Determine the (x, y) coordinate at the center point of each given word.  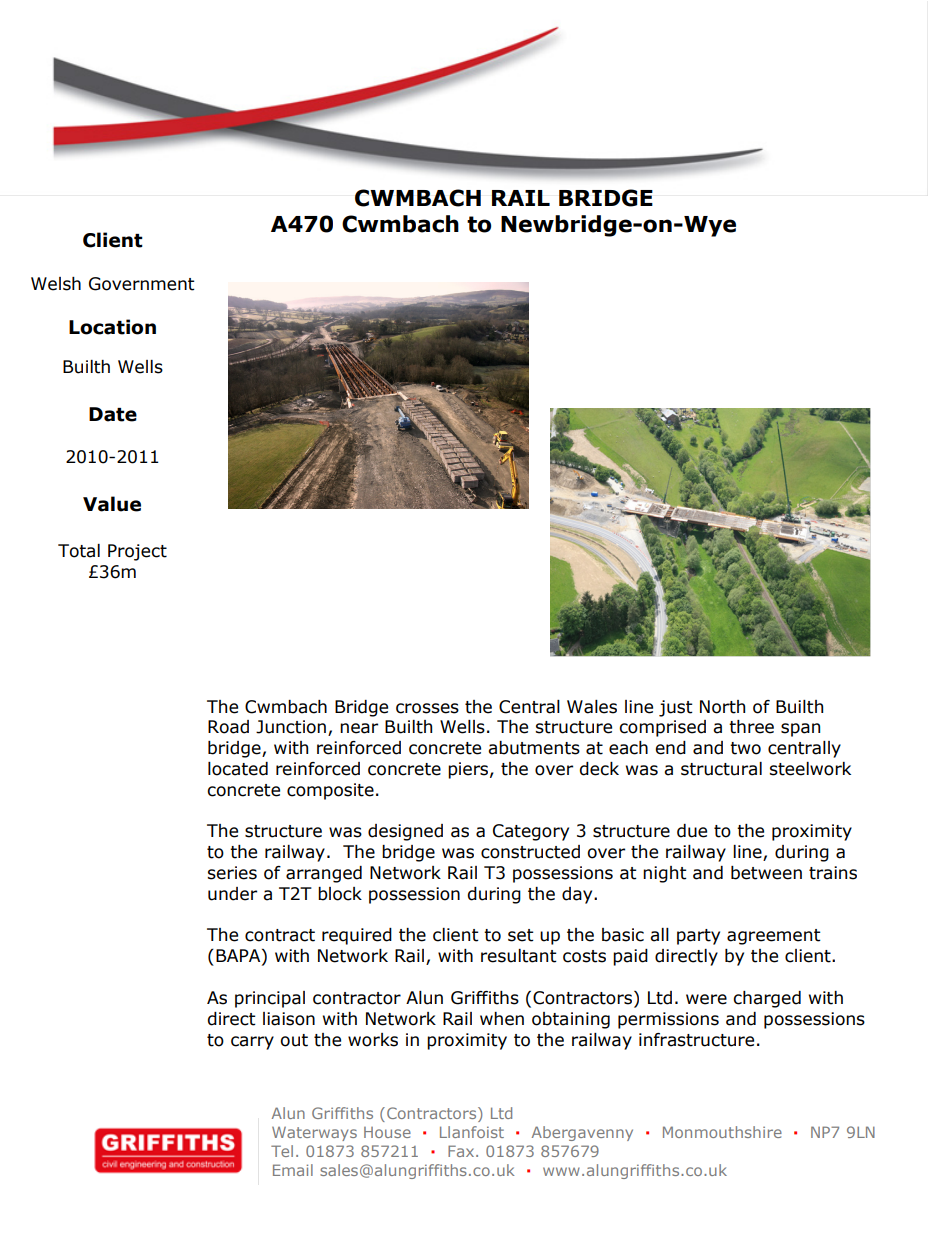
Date (113, 414)
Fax (462, 1151)
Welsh (56, 284)
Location (112, 327)
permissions (668, 1020)
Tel (282, 1151)
